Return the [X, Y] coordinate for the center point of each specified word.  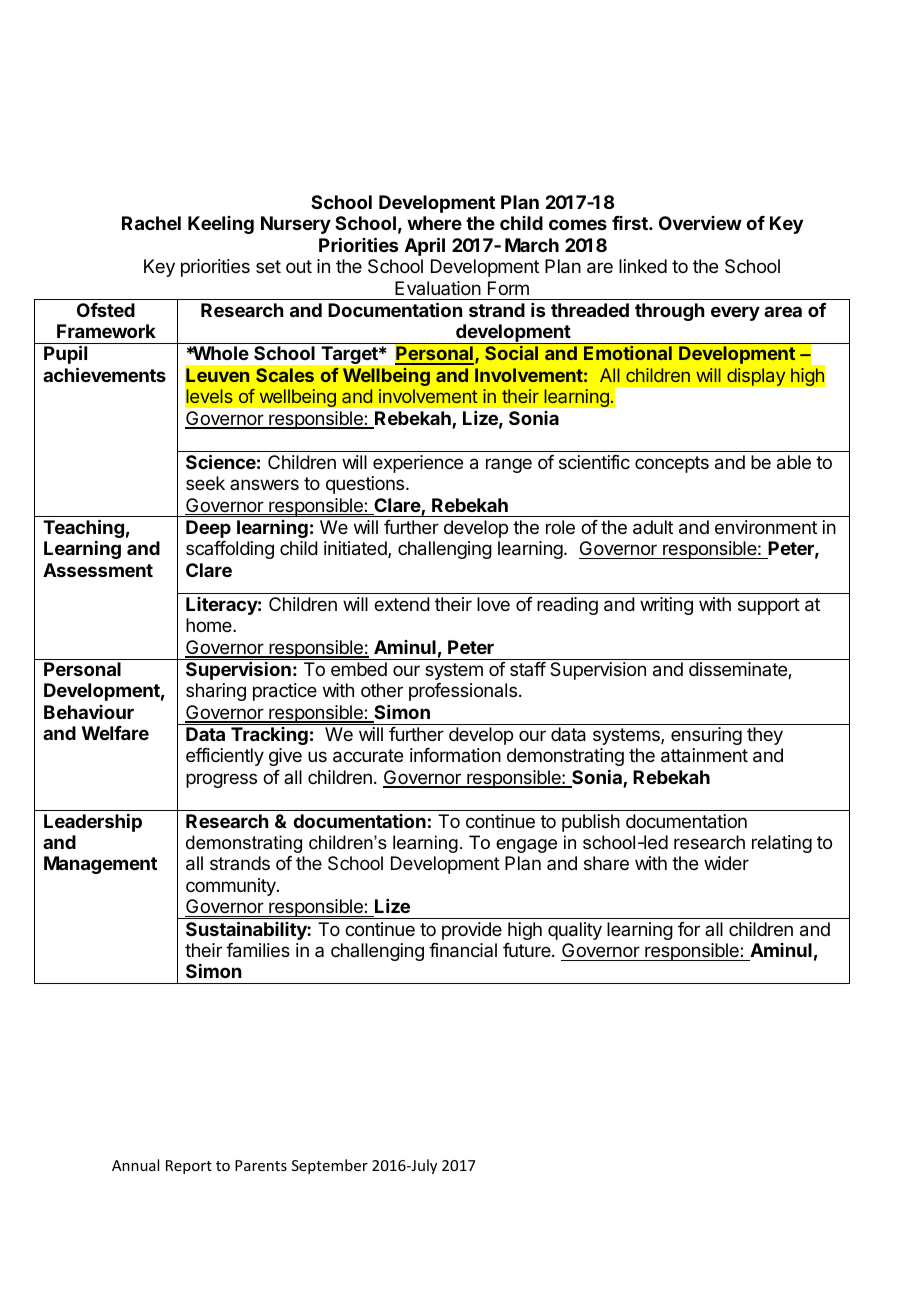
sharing [216, 692]
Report [189, 1167]
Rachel [151, 223]
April [425, 246]
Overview [700, 223]
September [330, 1166]
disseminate [739, 670]
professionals [463, 692]
